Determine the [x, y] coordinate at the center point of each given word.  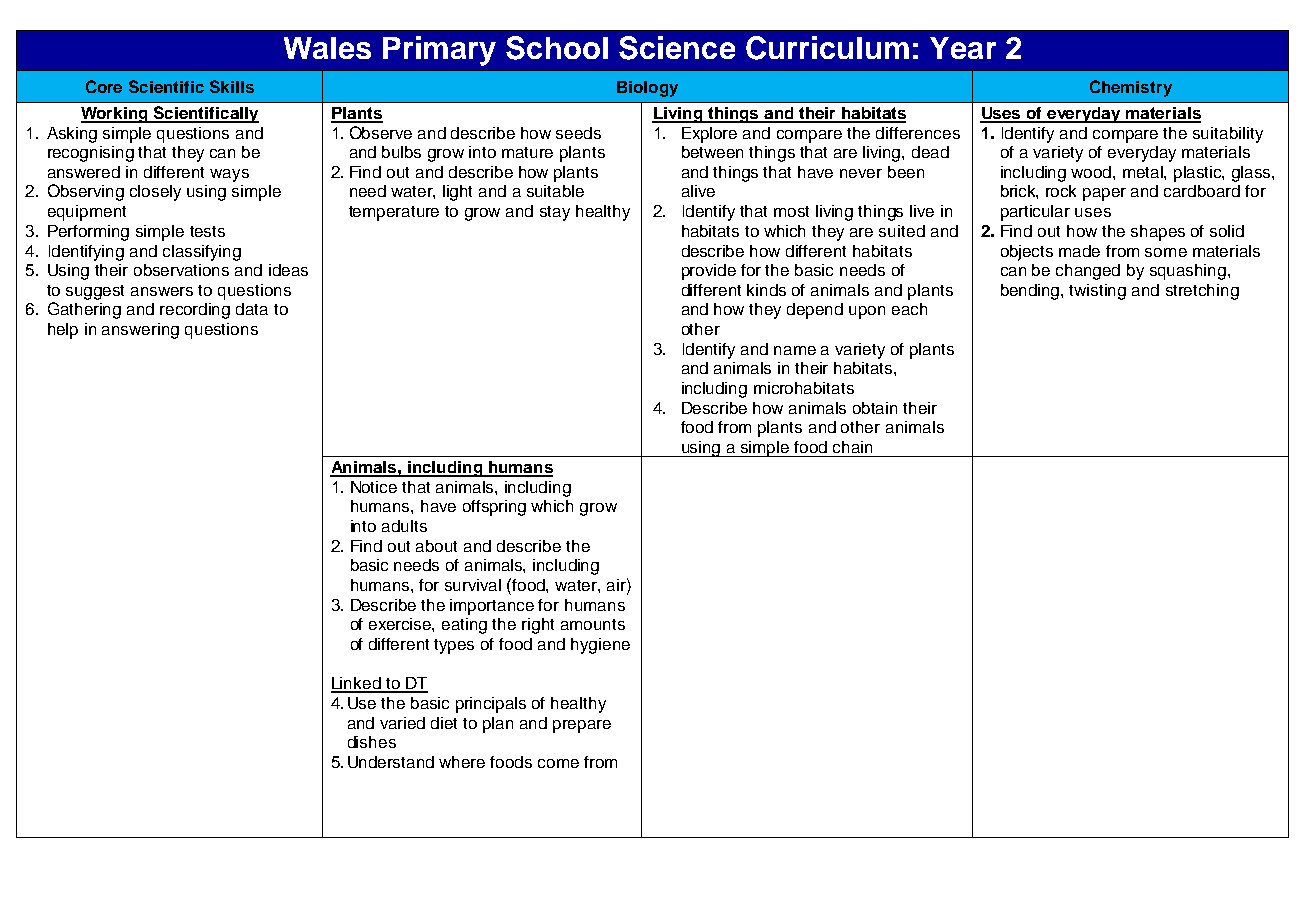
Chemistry [1131, 88]
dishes [372, 742]
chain [852, 447]
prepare [582, 726]
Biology [647, 89]
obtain [875, 408]
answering [140, 331]
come [558, 763]
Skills [232, 86]
